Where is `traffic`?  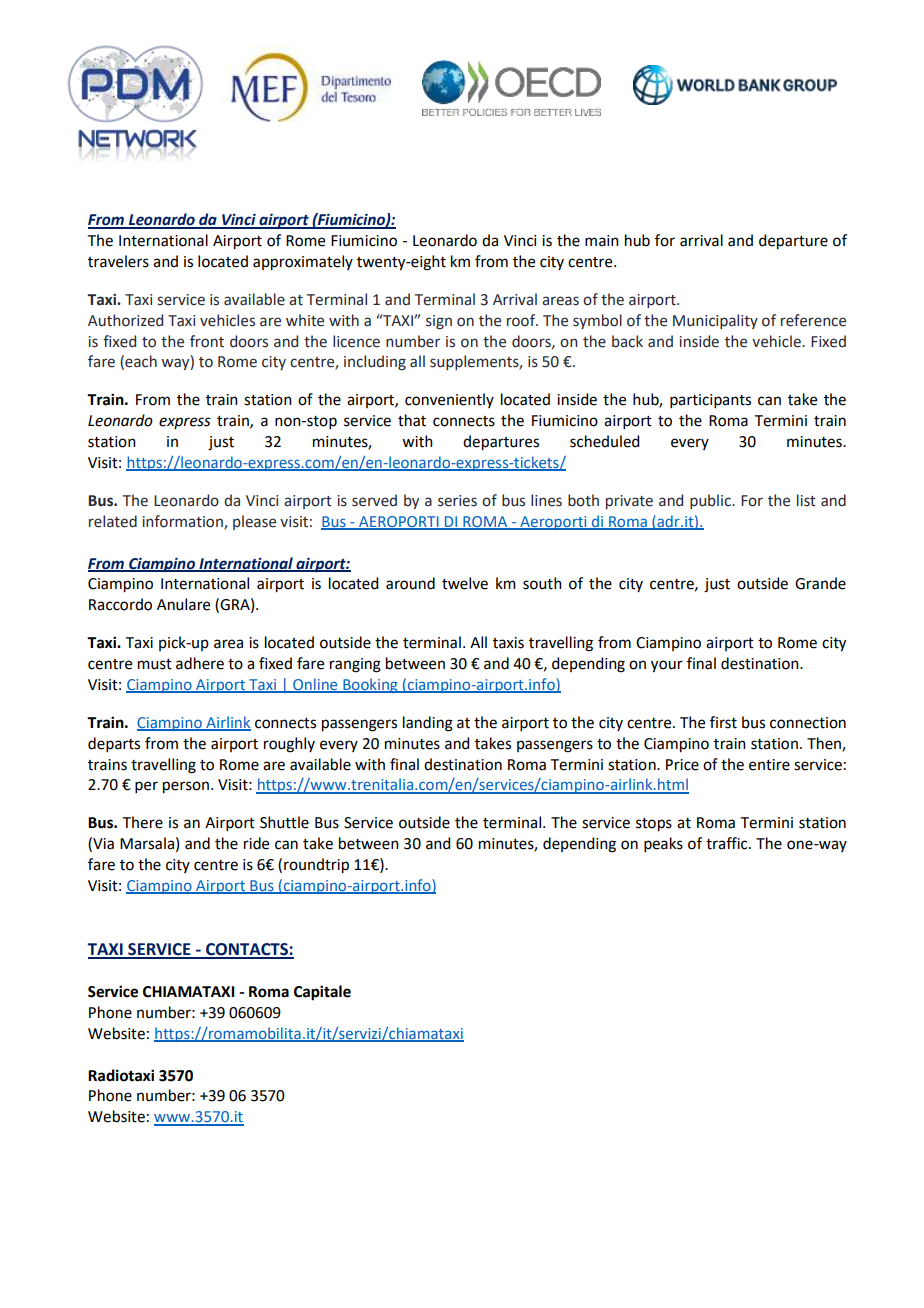
traffic is located at coordinates (728, 843).
